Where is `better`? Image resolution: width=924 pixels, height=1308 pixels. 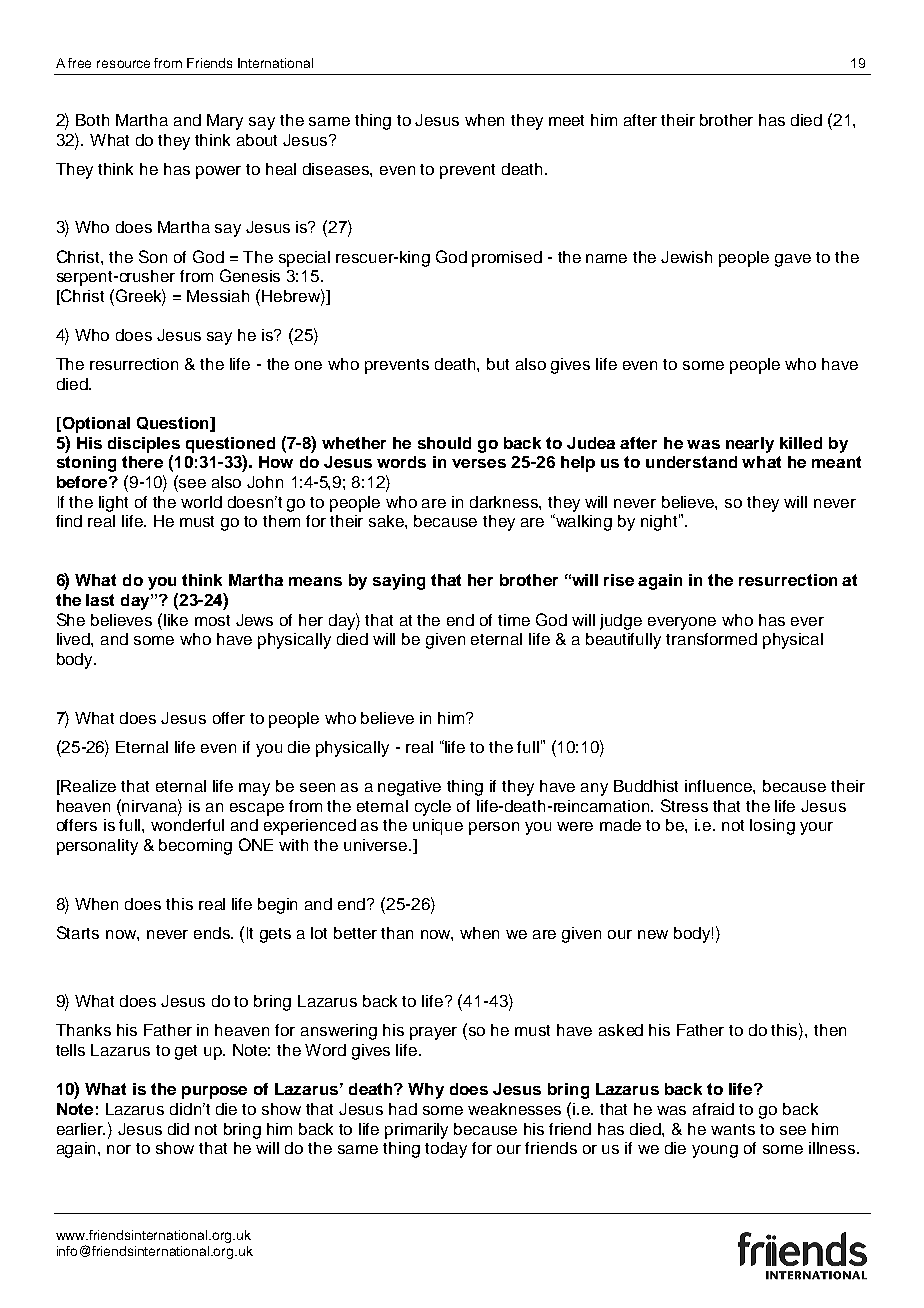 better is located at coordinates (355, 933).
